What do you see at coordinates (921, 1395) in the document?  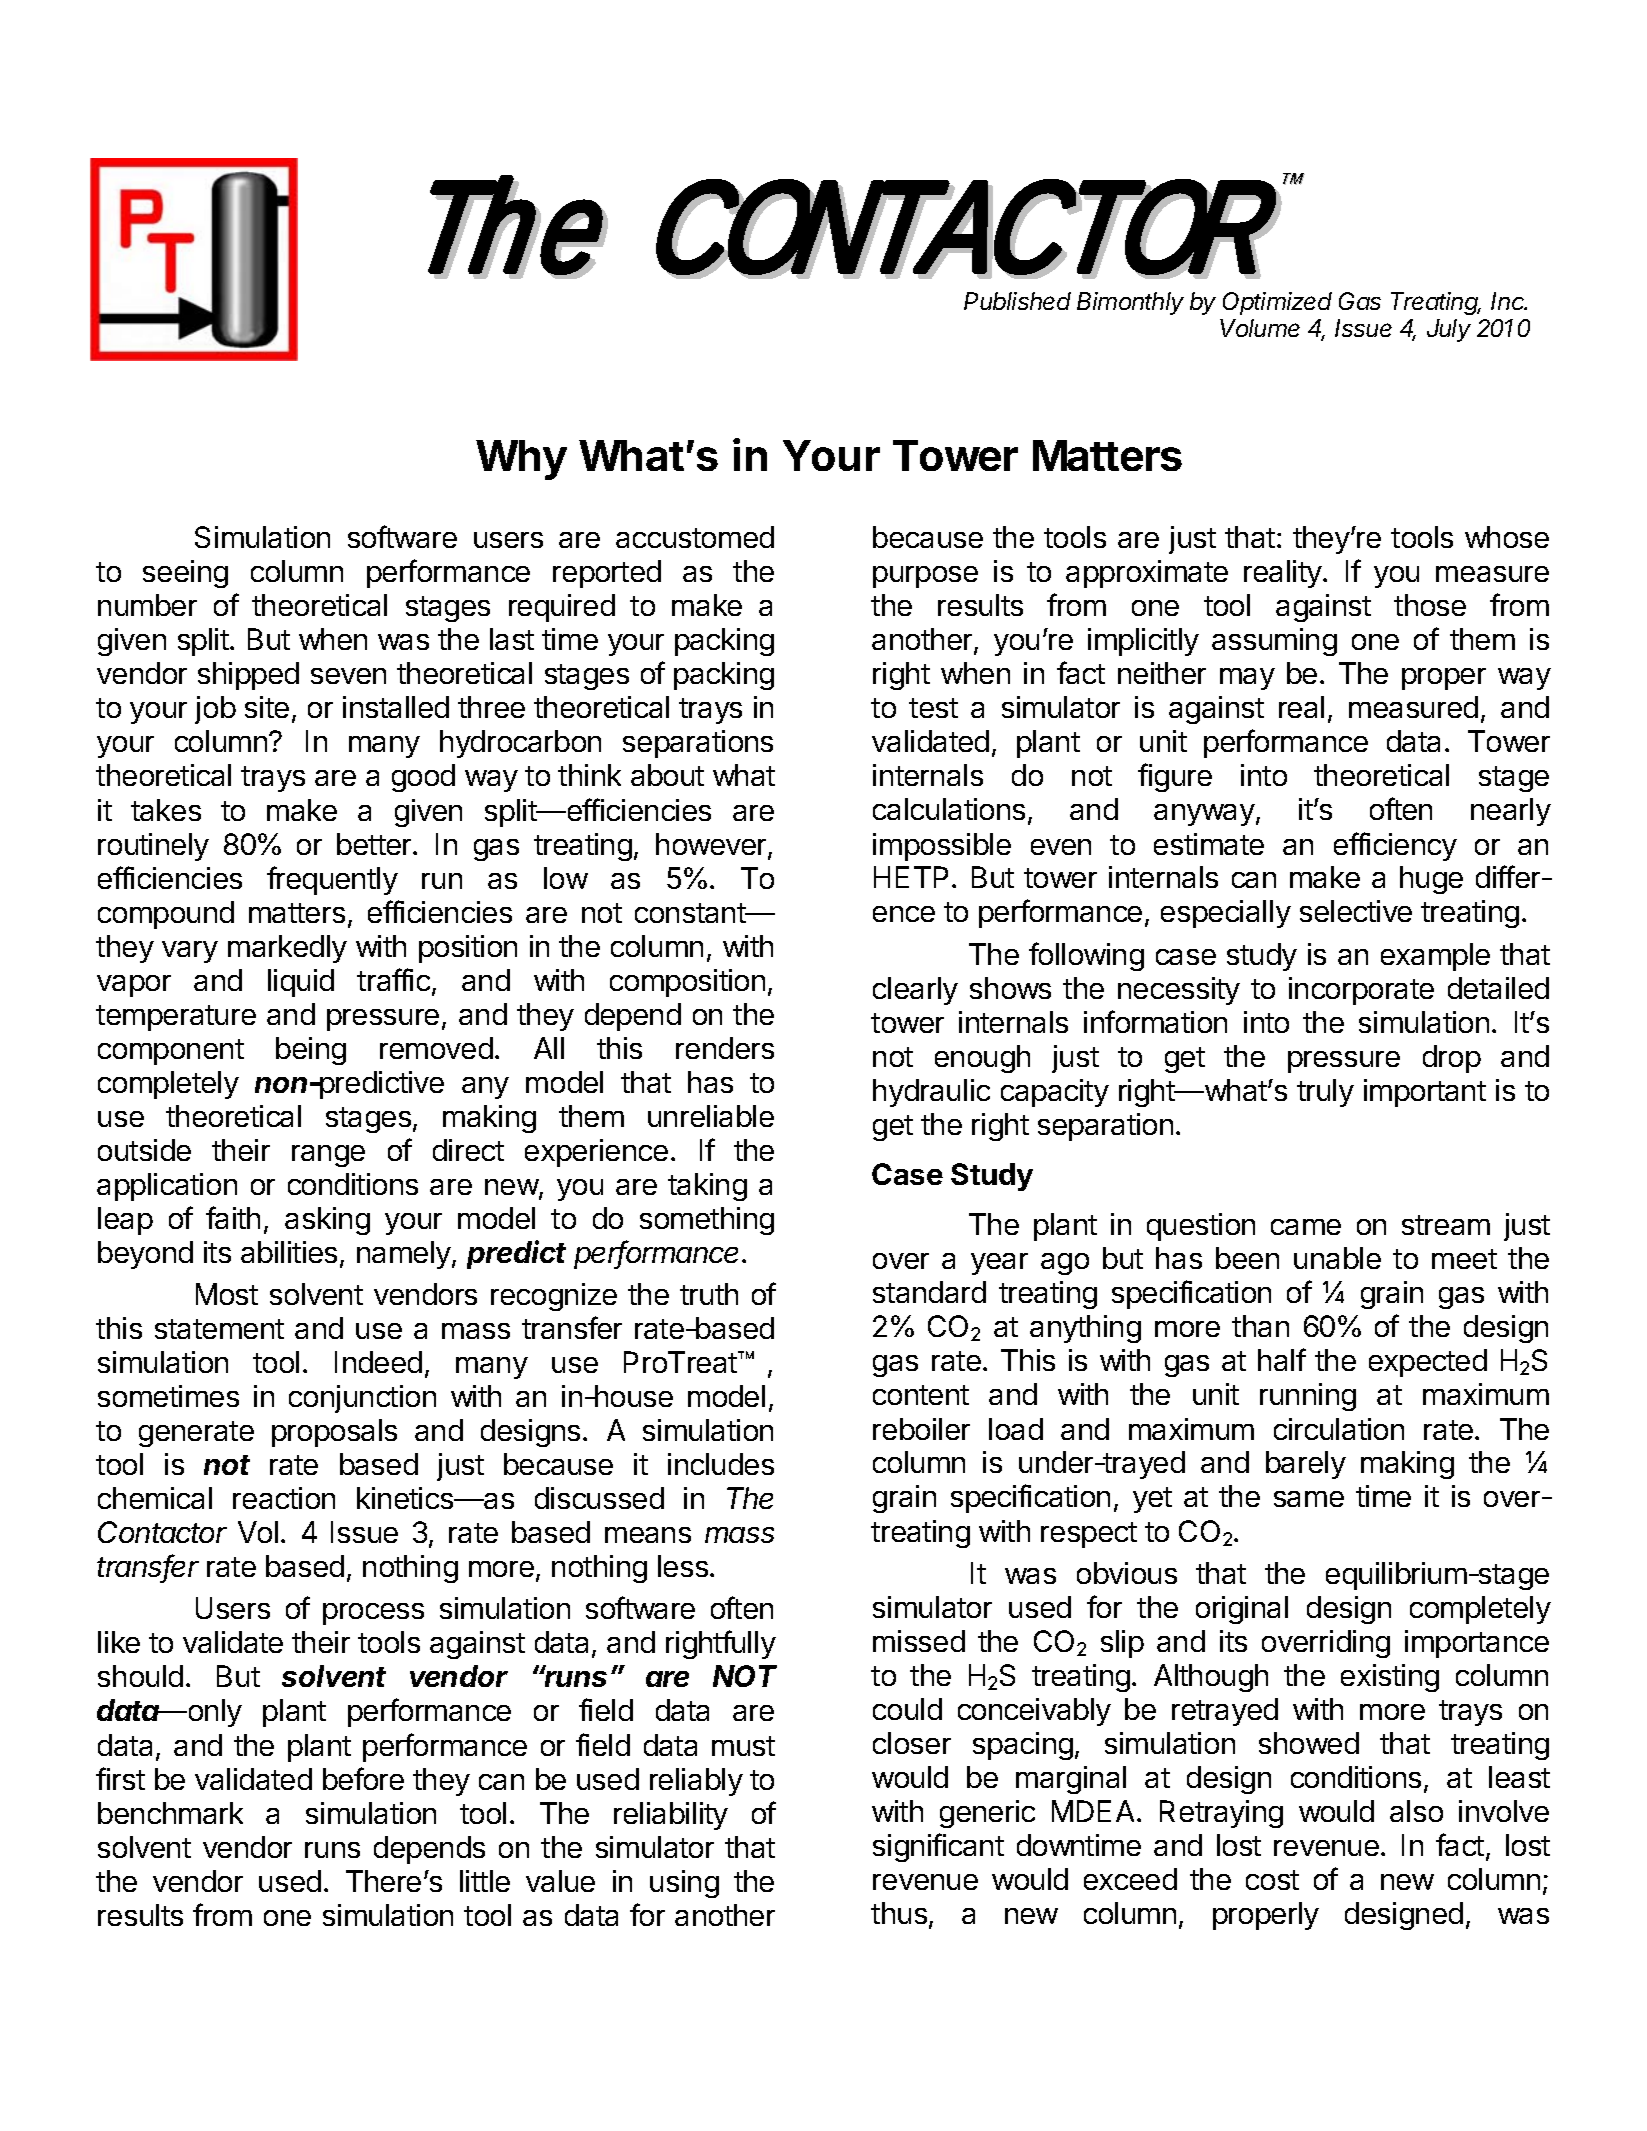 I see `content` at bounding box center [921, 1395].
